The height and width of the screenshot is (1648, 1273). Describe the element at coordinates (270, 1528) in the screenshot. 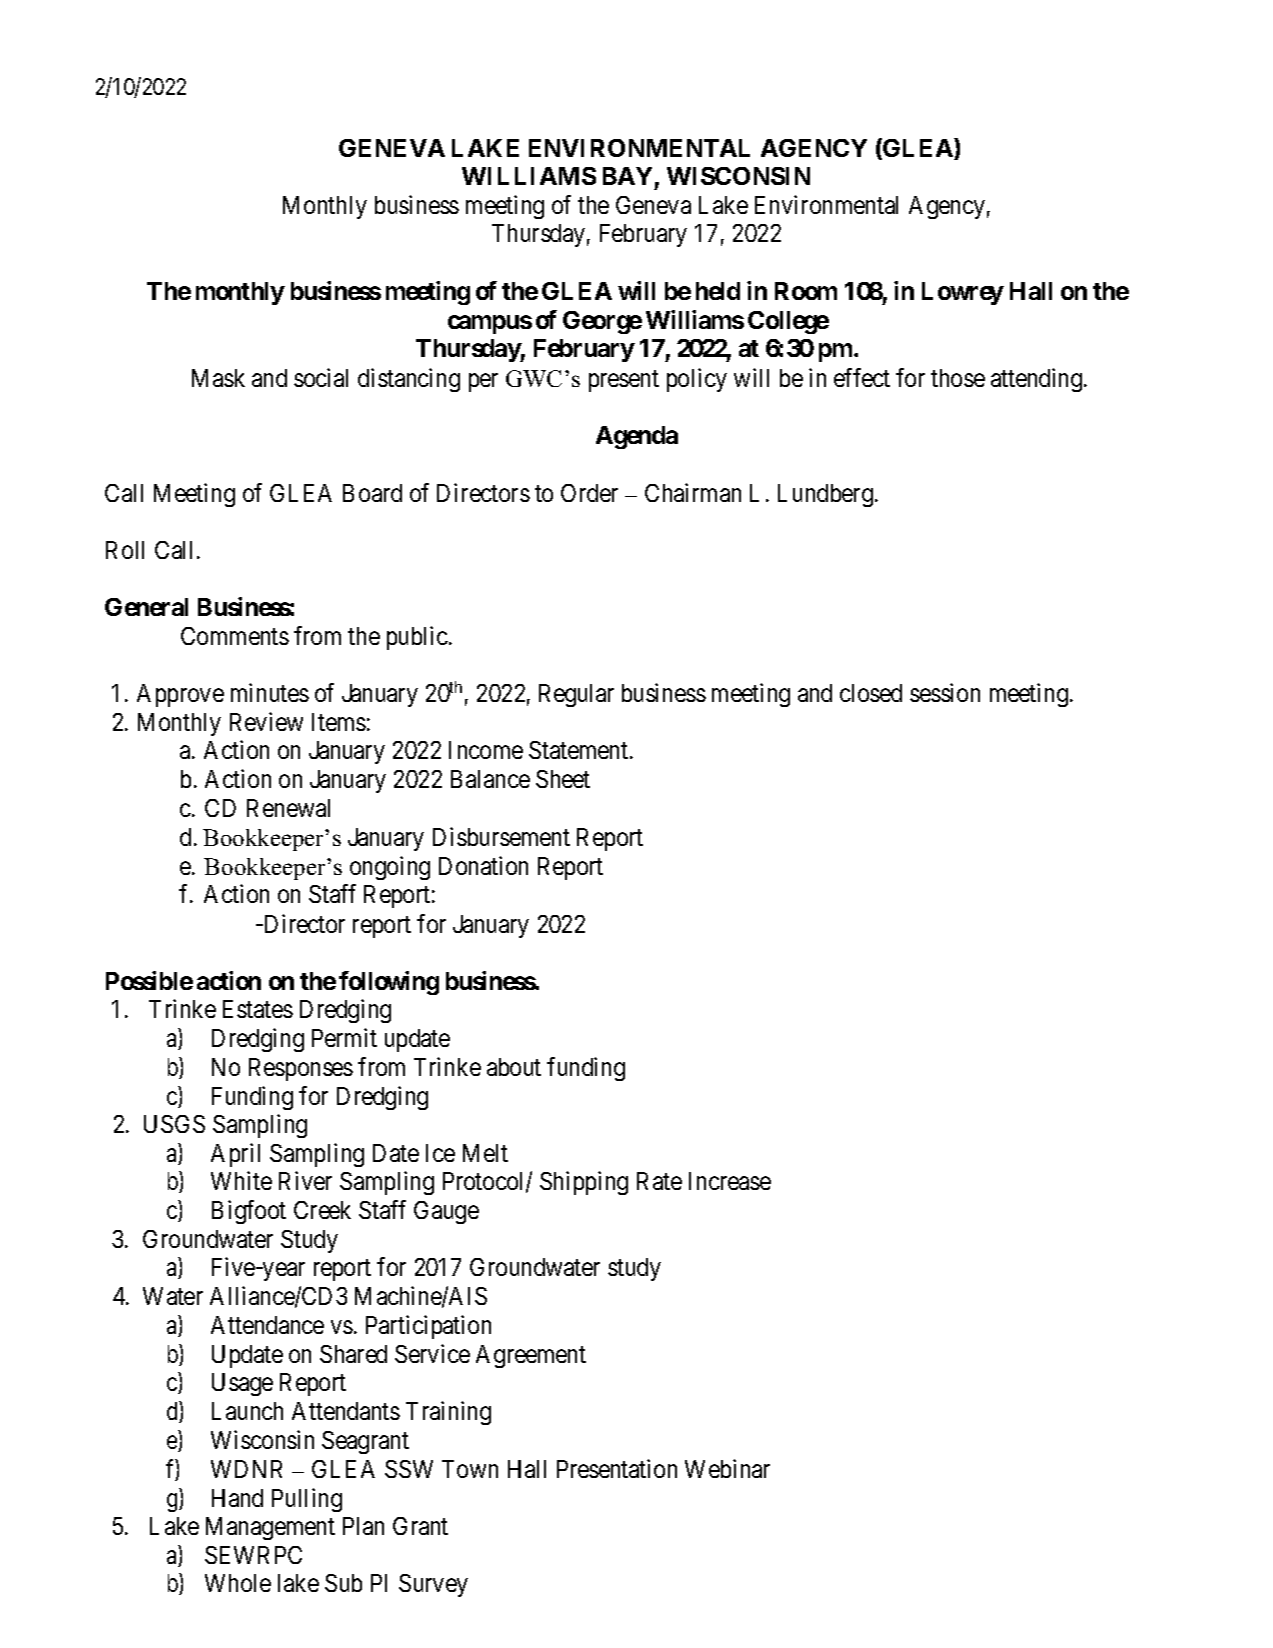

I see `Management` at that location.
